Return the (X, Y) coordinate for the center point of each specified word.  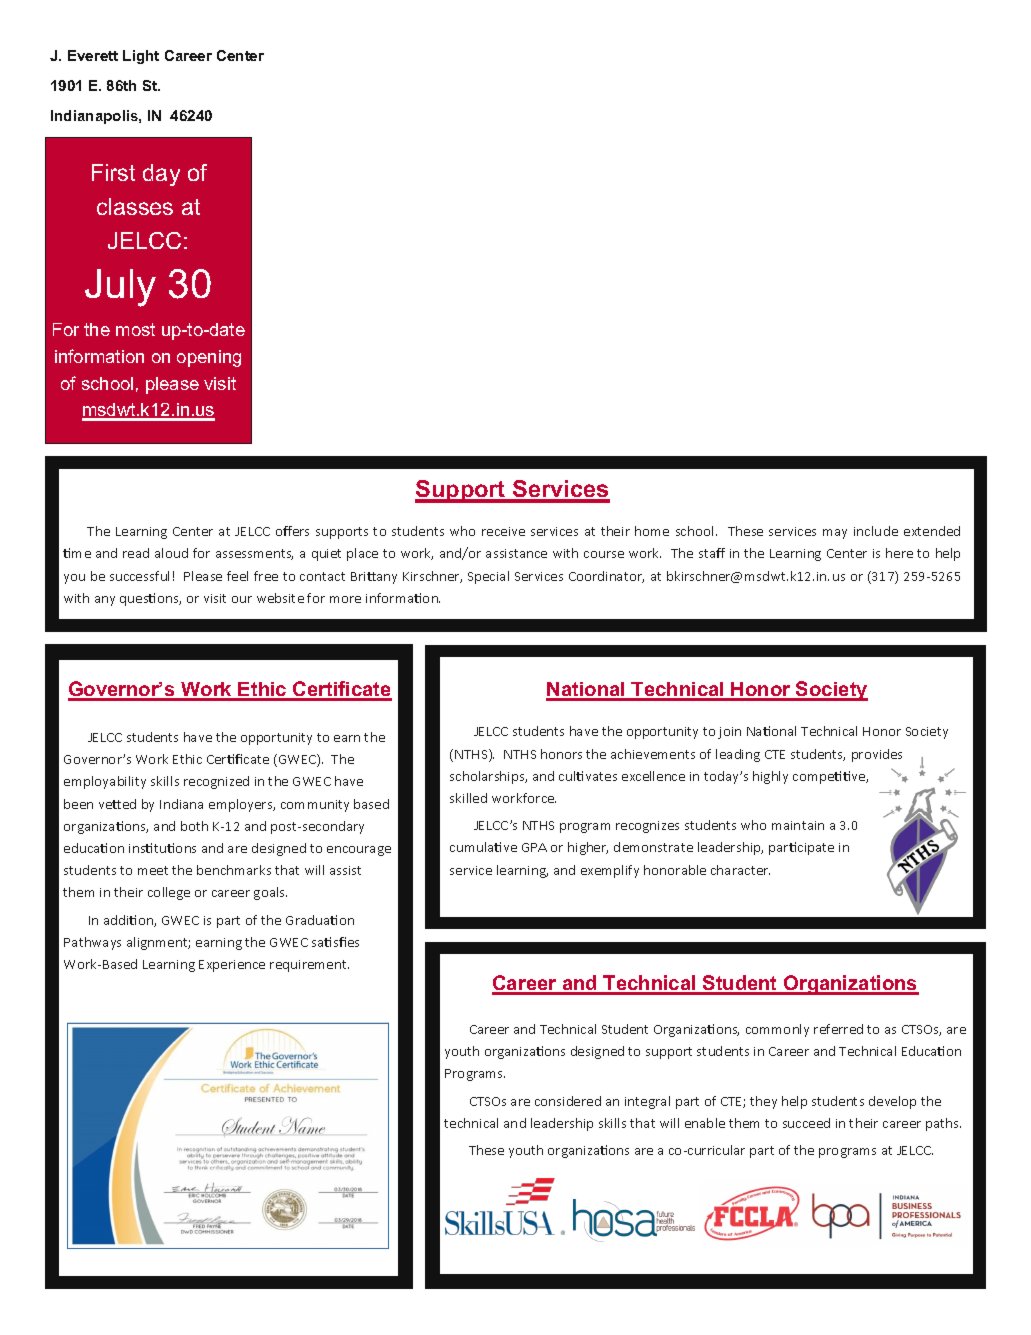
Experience (232, 966)
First (113, 172)
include (876, 531)
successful (139, 576)
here (899, 553)
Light (141, 57)
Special (488, 577)
